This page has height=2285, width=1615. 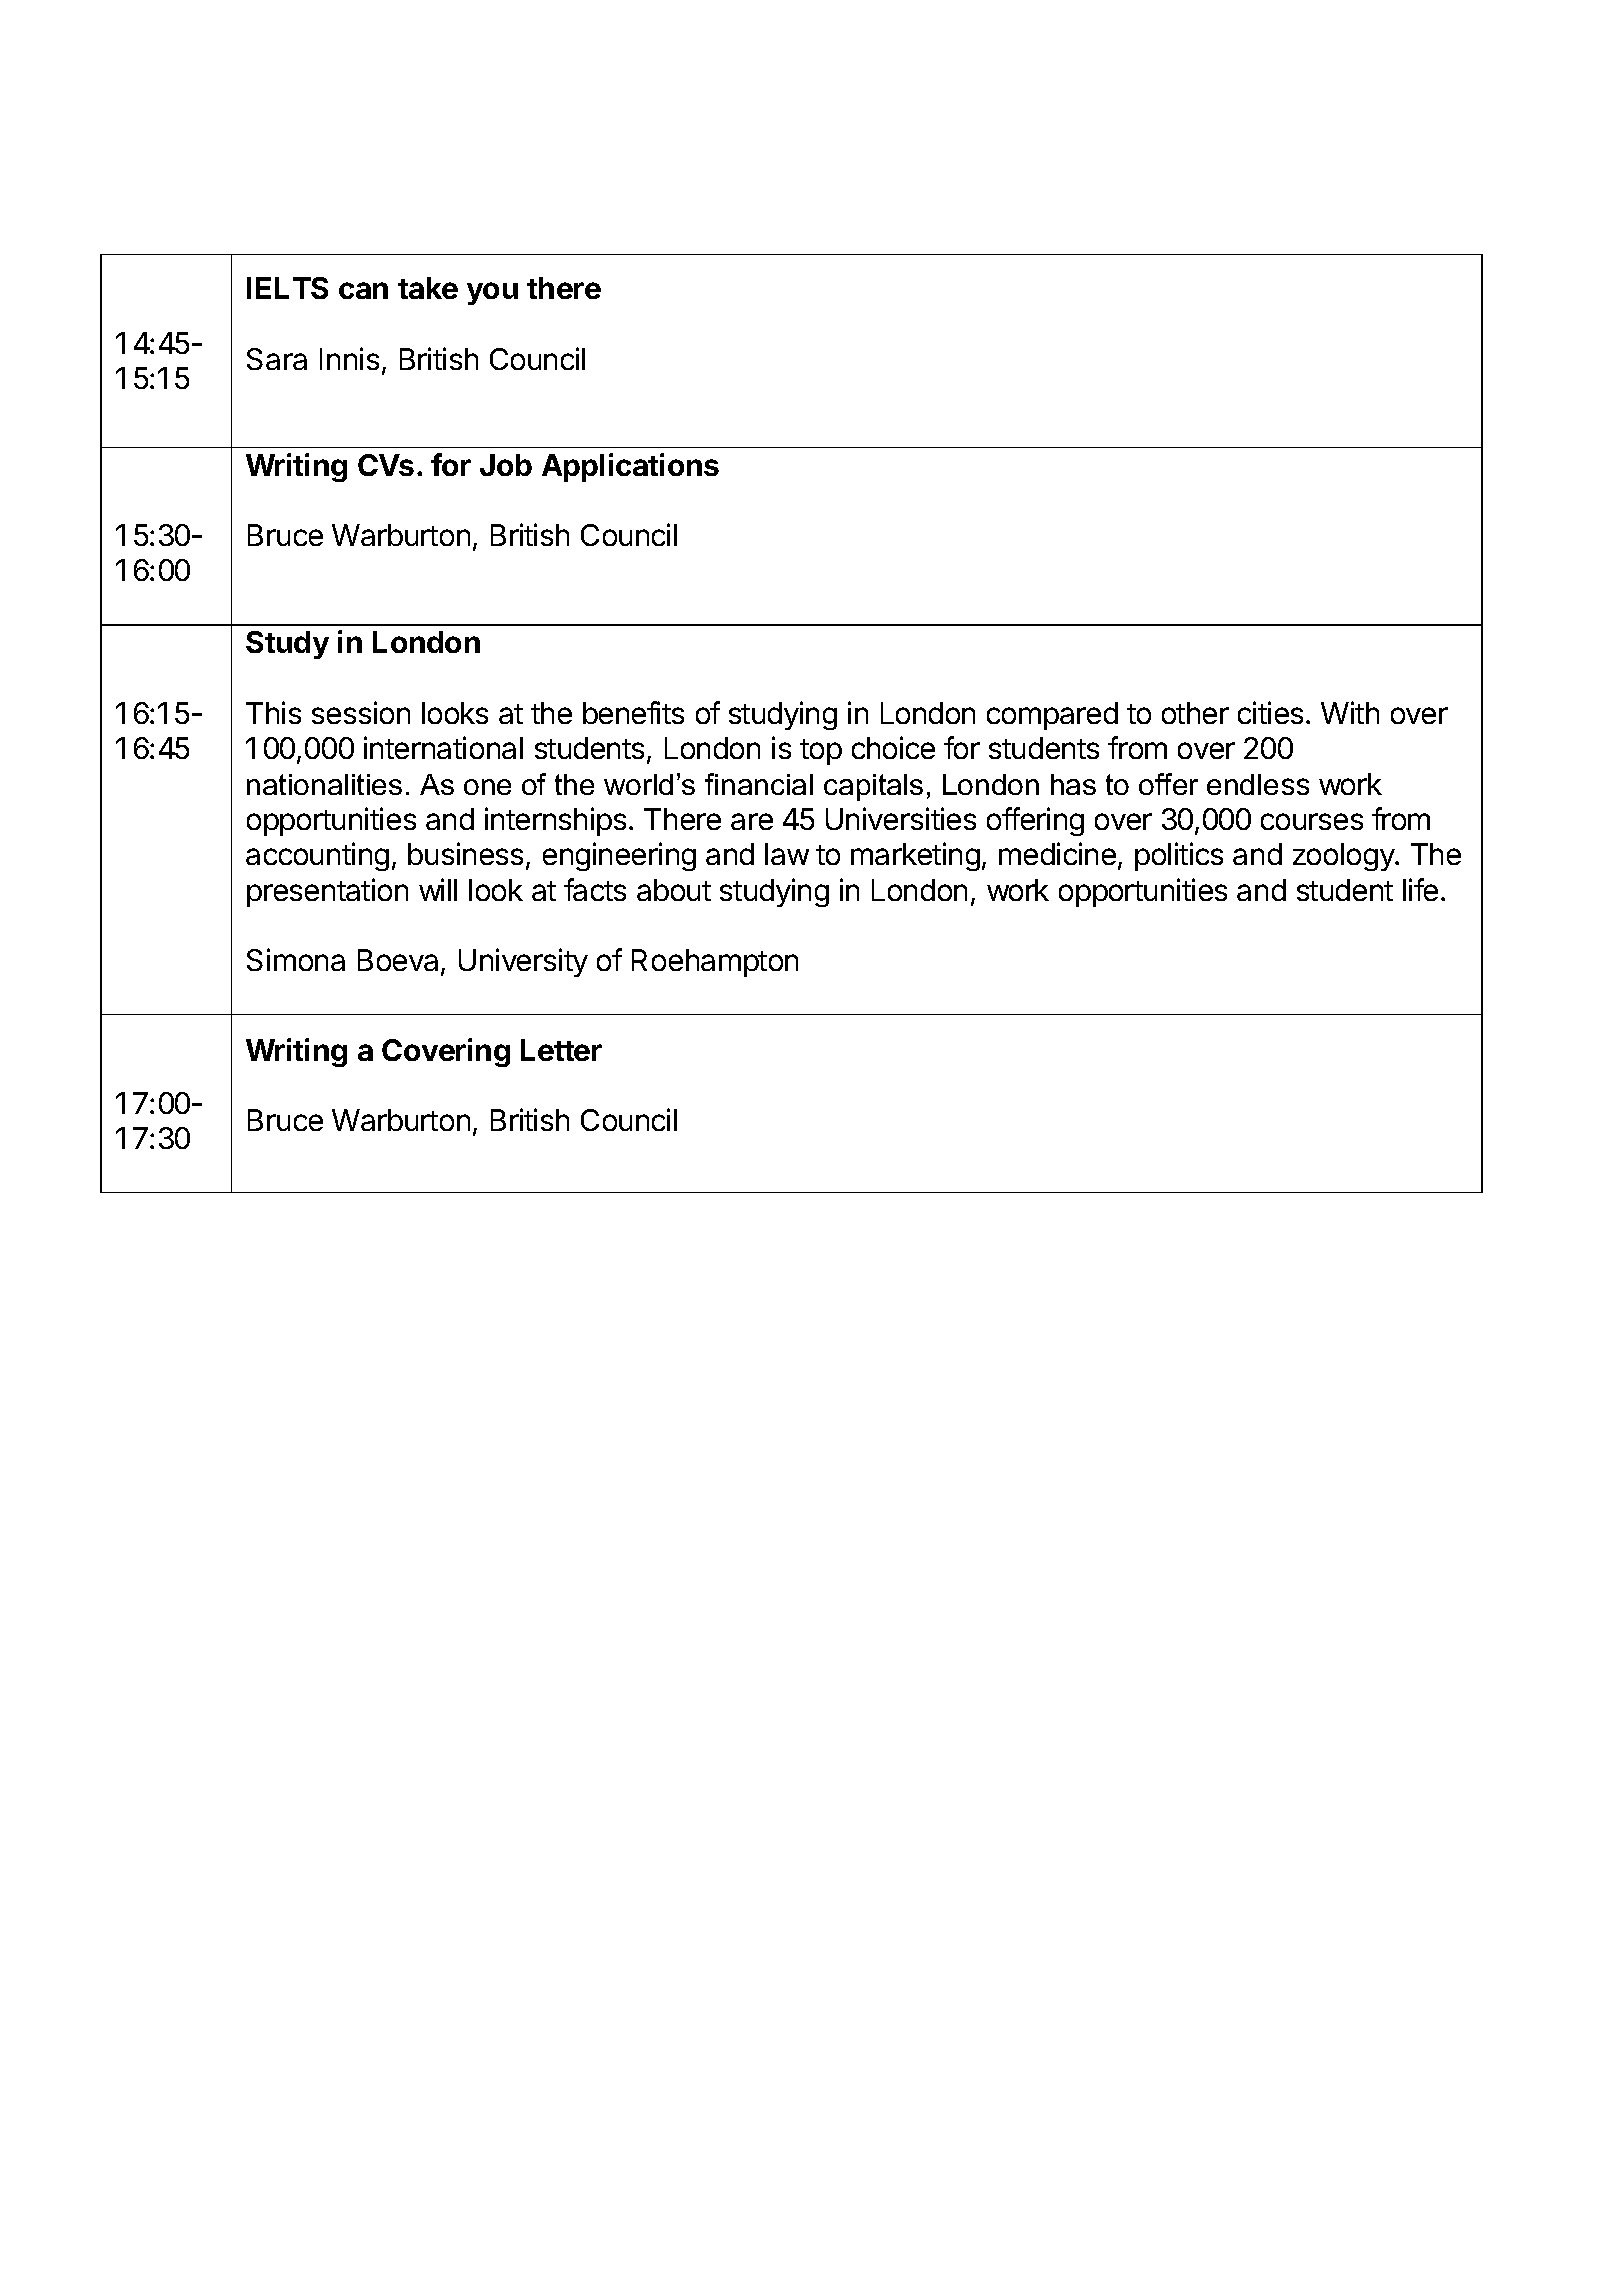 What do you see at coordinates (428, 288) in the page?
I see `take` at bounding box center [428, 288].
